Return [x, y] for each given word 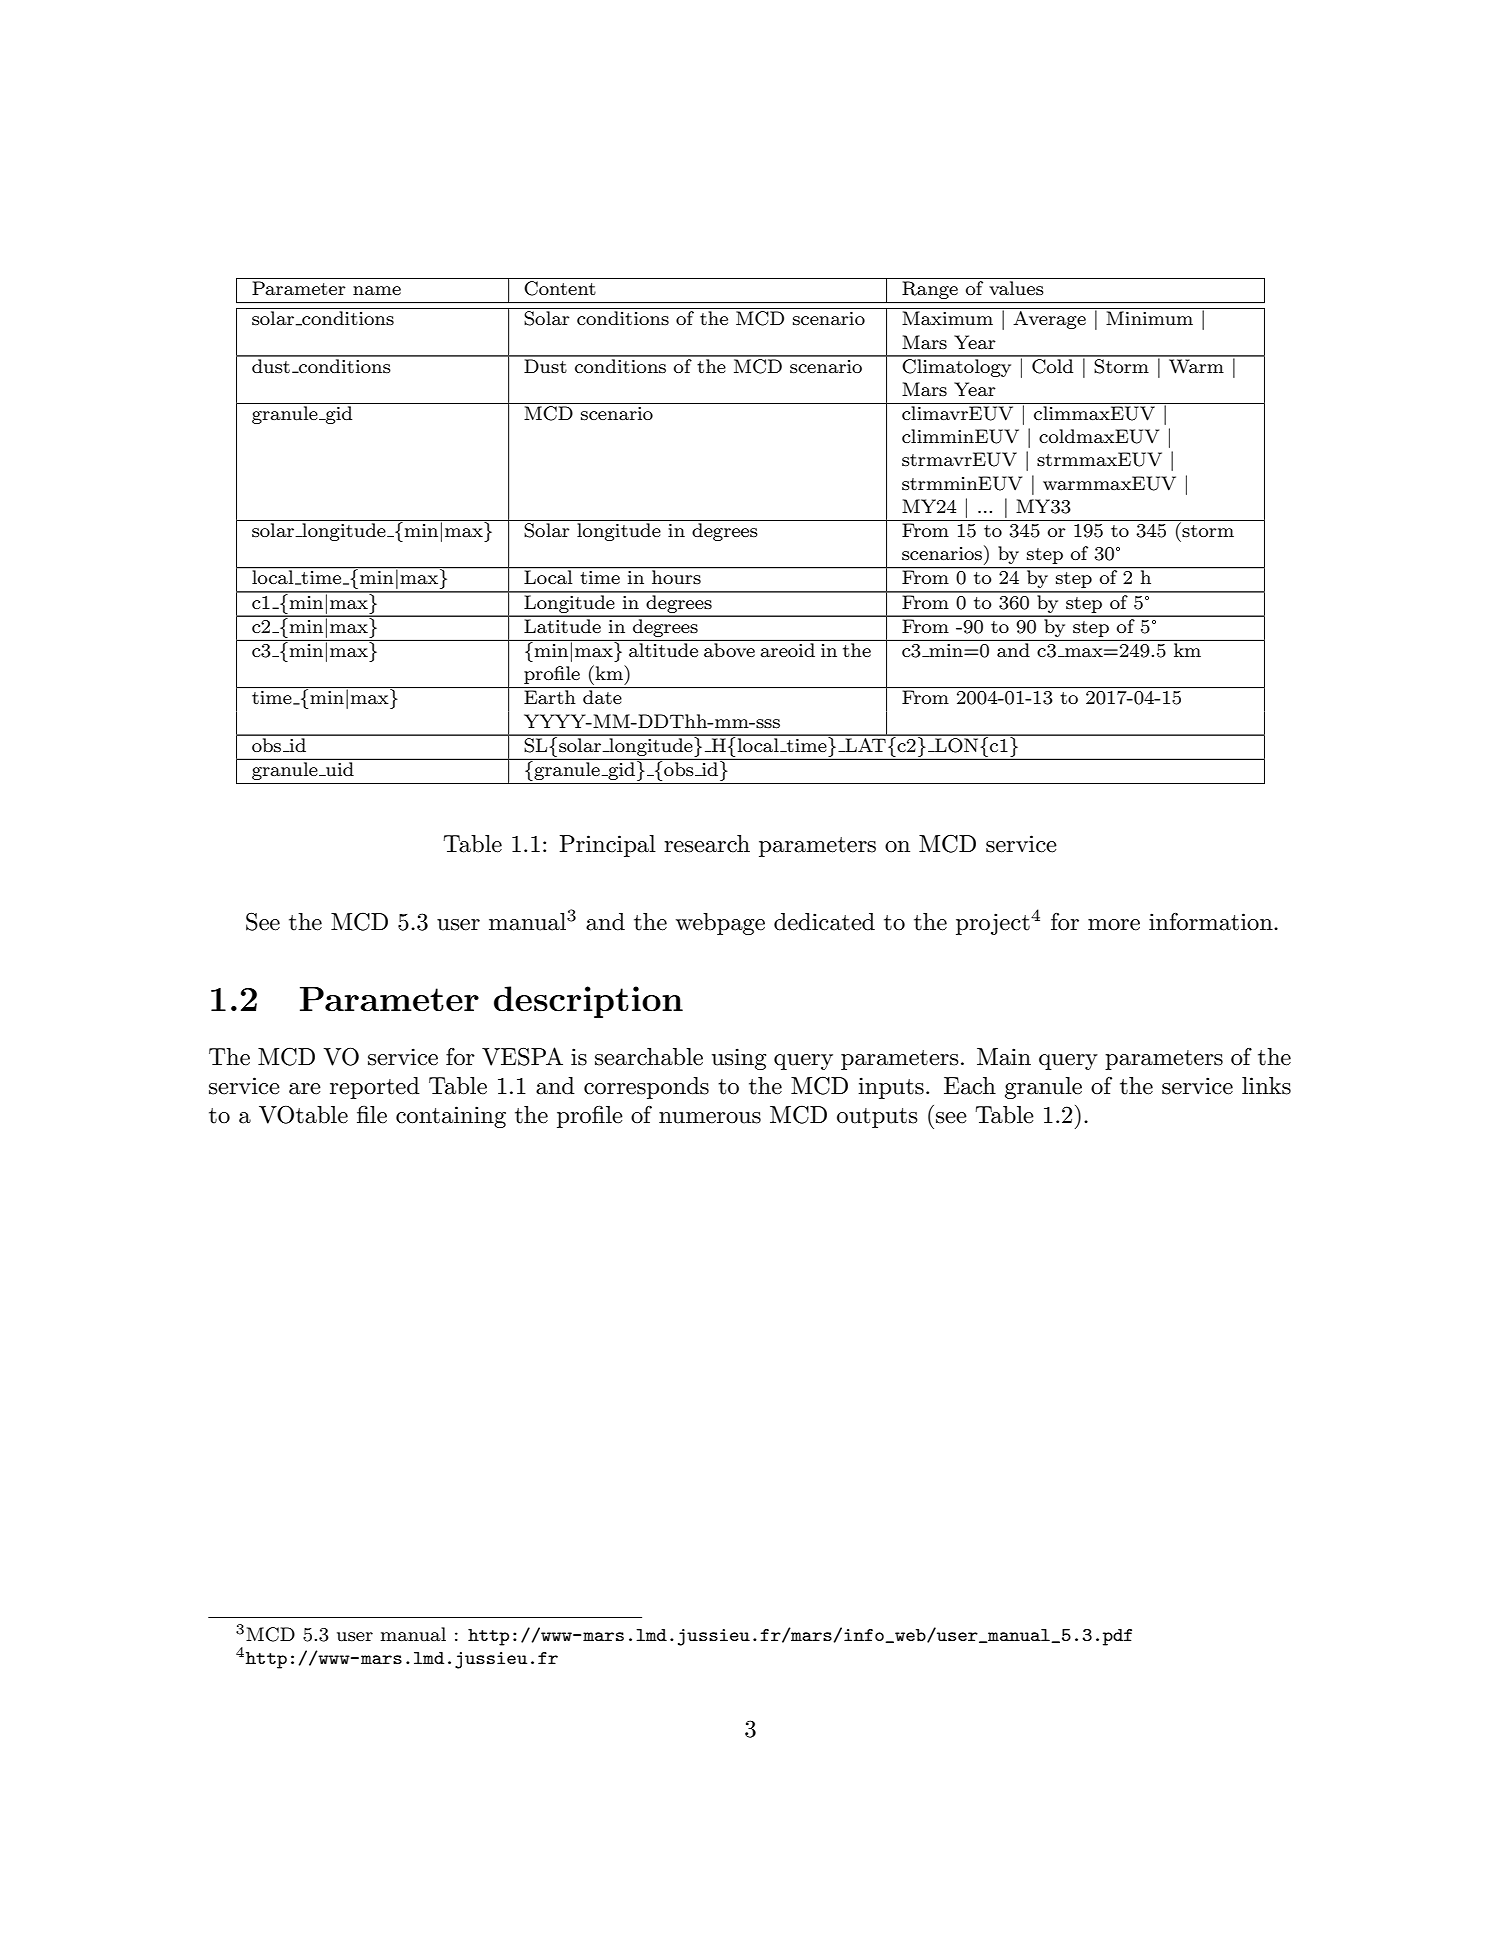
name [377, 290]
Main [1004, 1057]
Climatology [957, 366]
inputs [891, 1088]
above [729, 650]
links [1266, 1086]
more [1114, 925]
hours [676, 576]
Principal [608, 846]
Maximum [947, 318]
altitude [663, 650]
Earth [550, 697]
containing [451, 1117]
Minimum [1149, 318]
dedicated [824, 922]
